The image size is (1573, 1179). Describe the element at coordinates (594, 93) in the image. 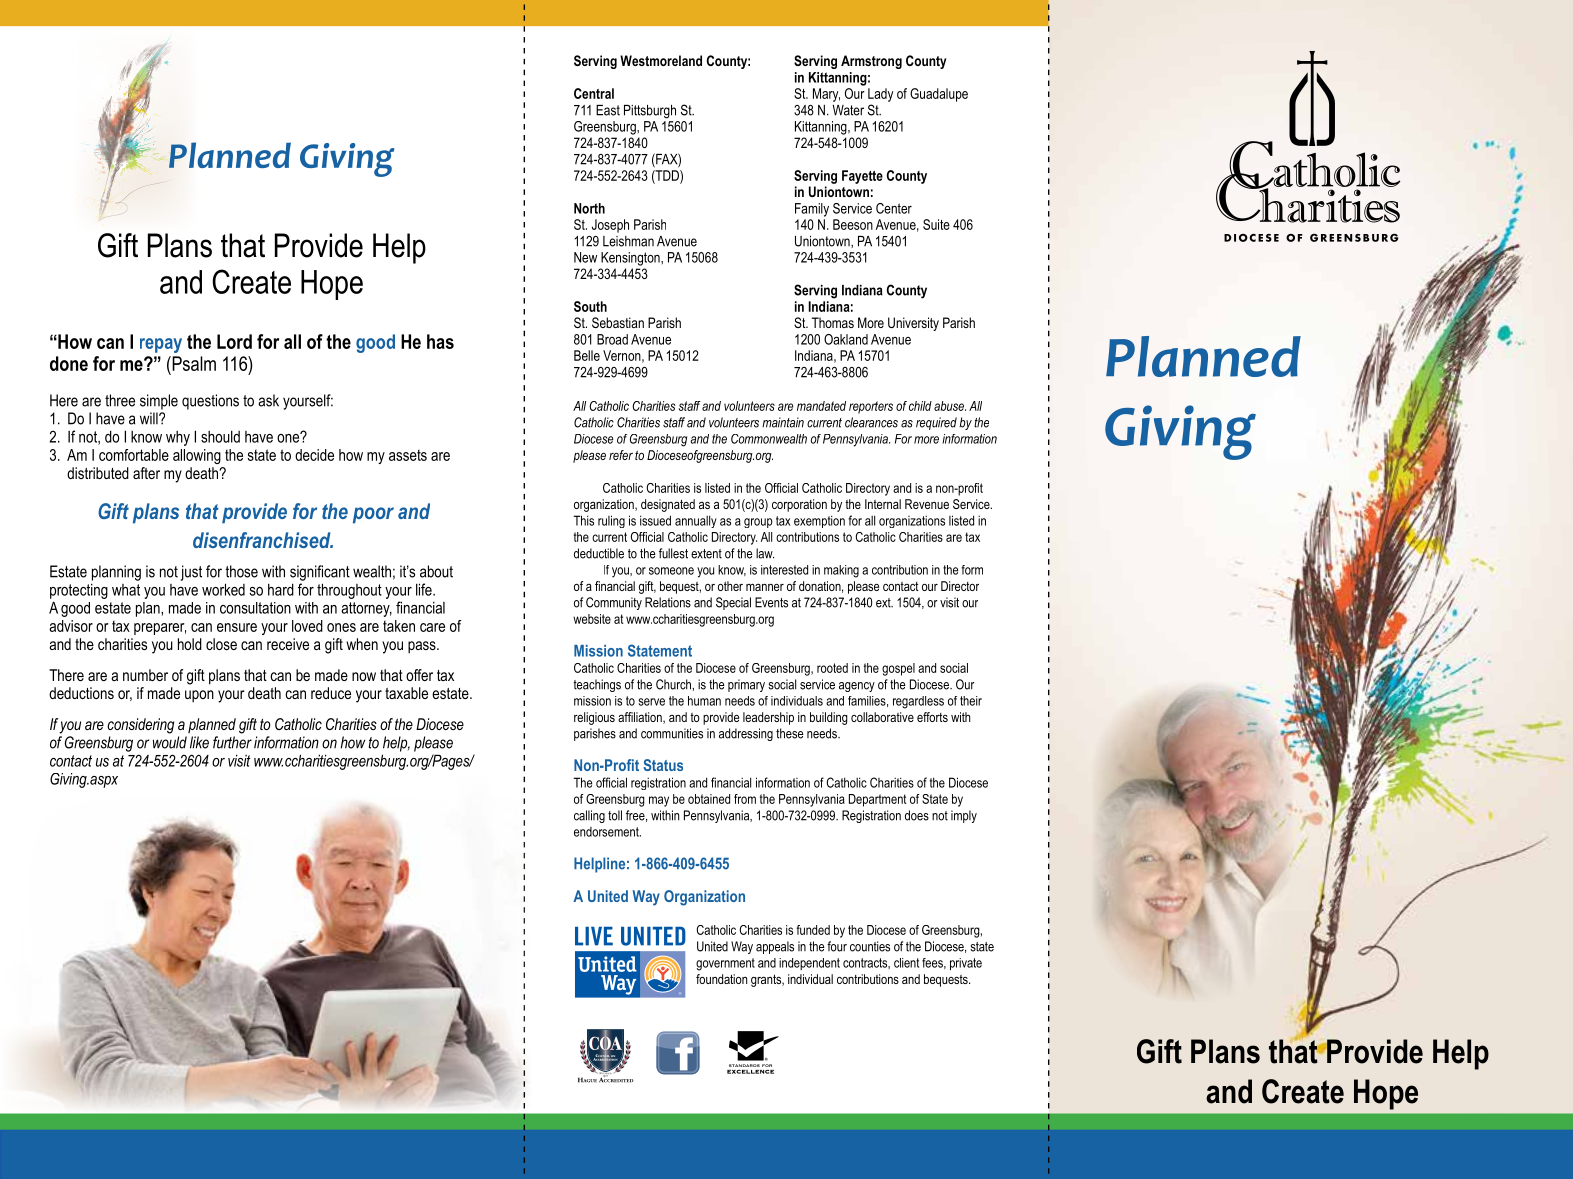

I see `Central` at that location.
